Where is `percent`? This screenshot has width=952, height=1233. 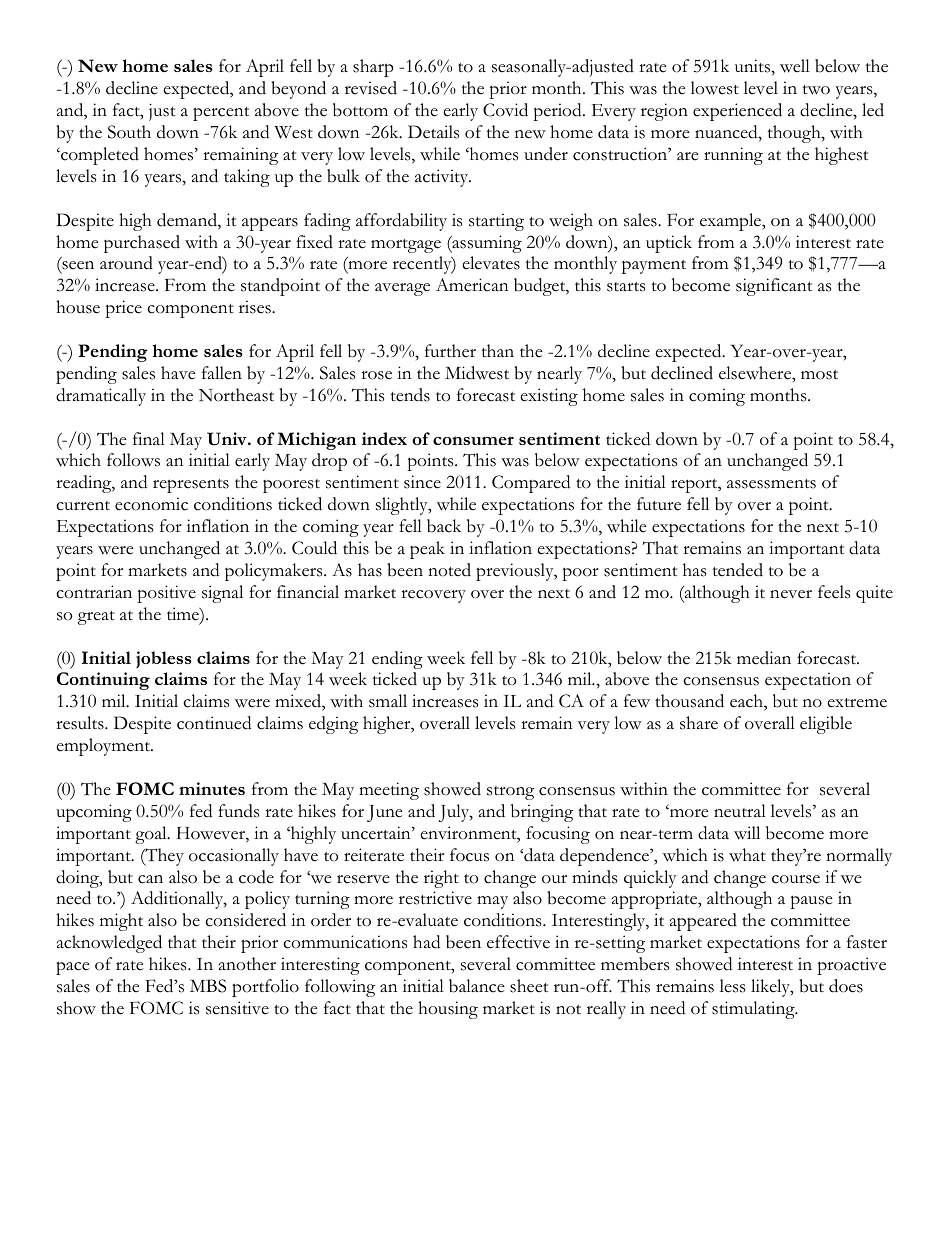
percent is located at coordinates (221, 114).
